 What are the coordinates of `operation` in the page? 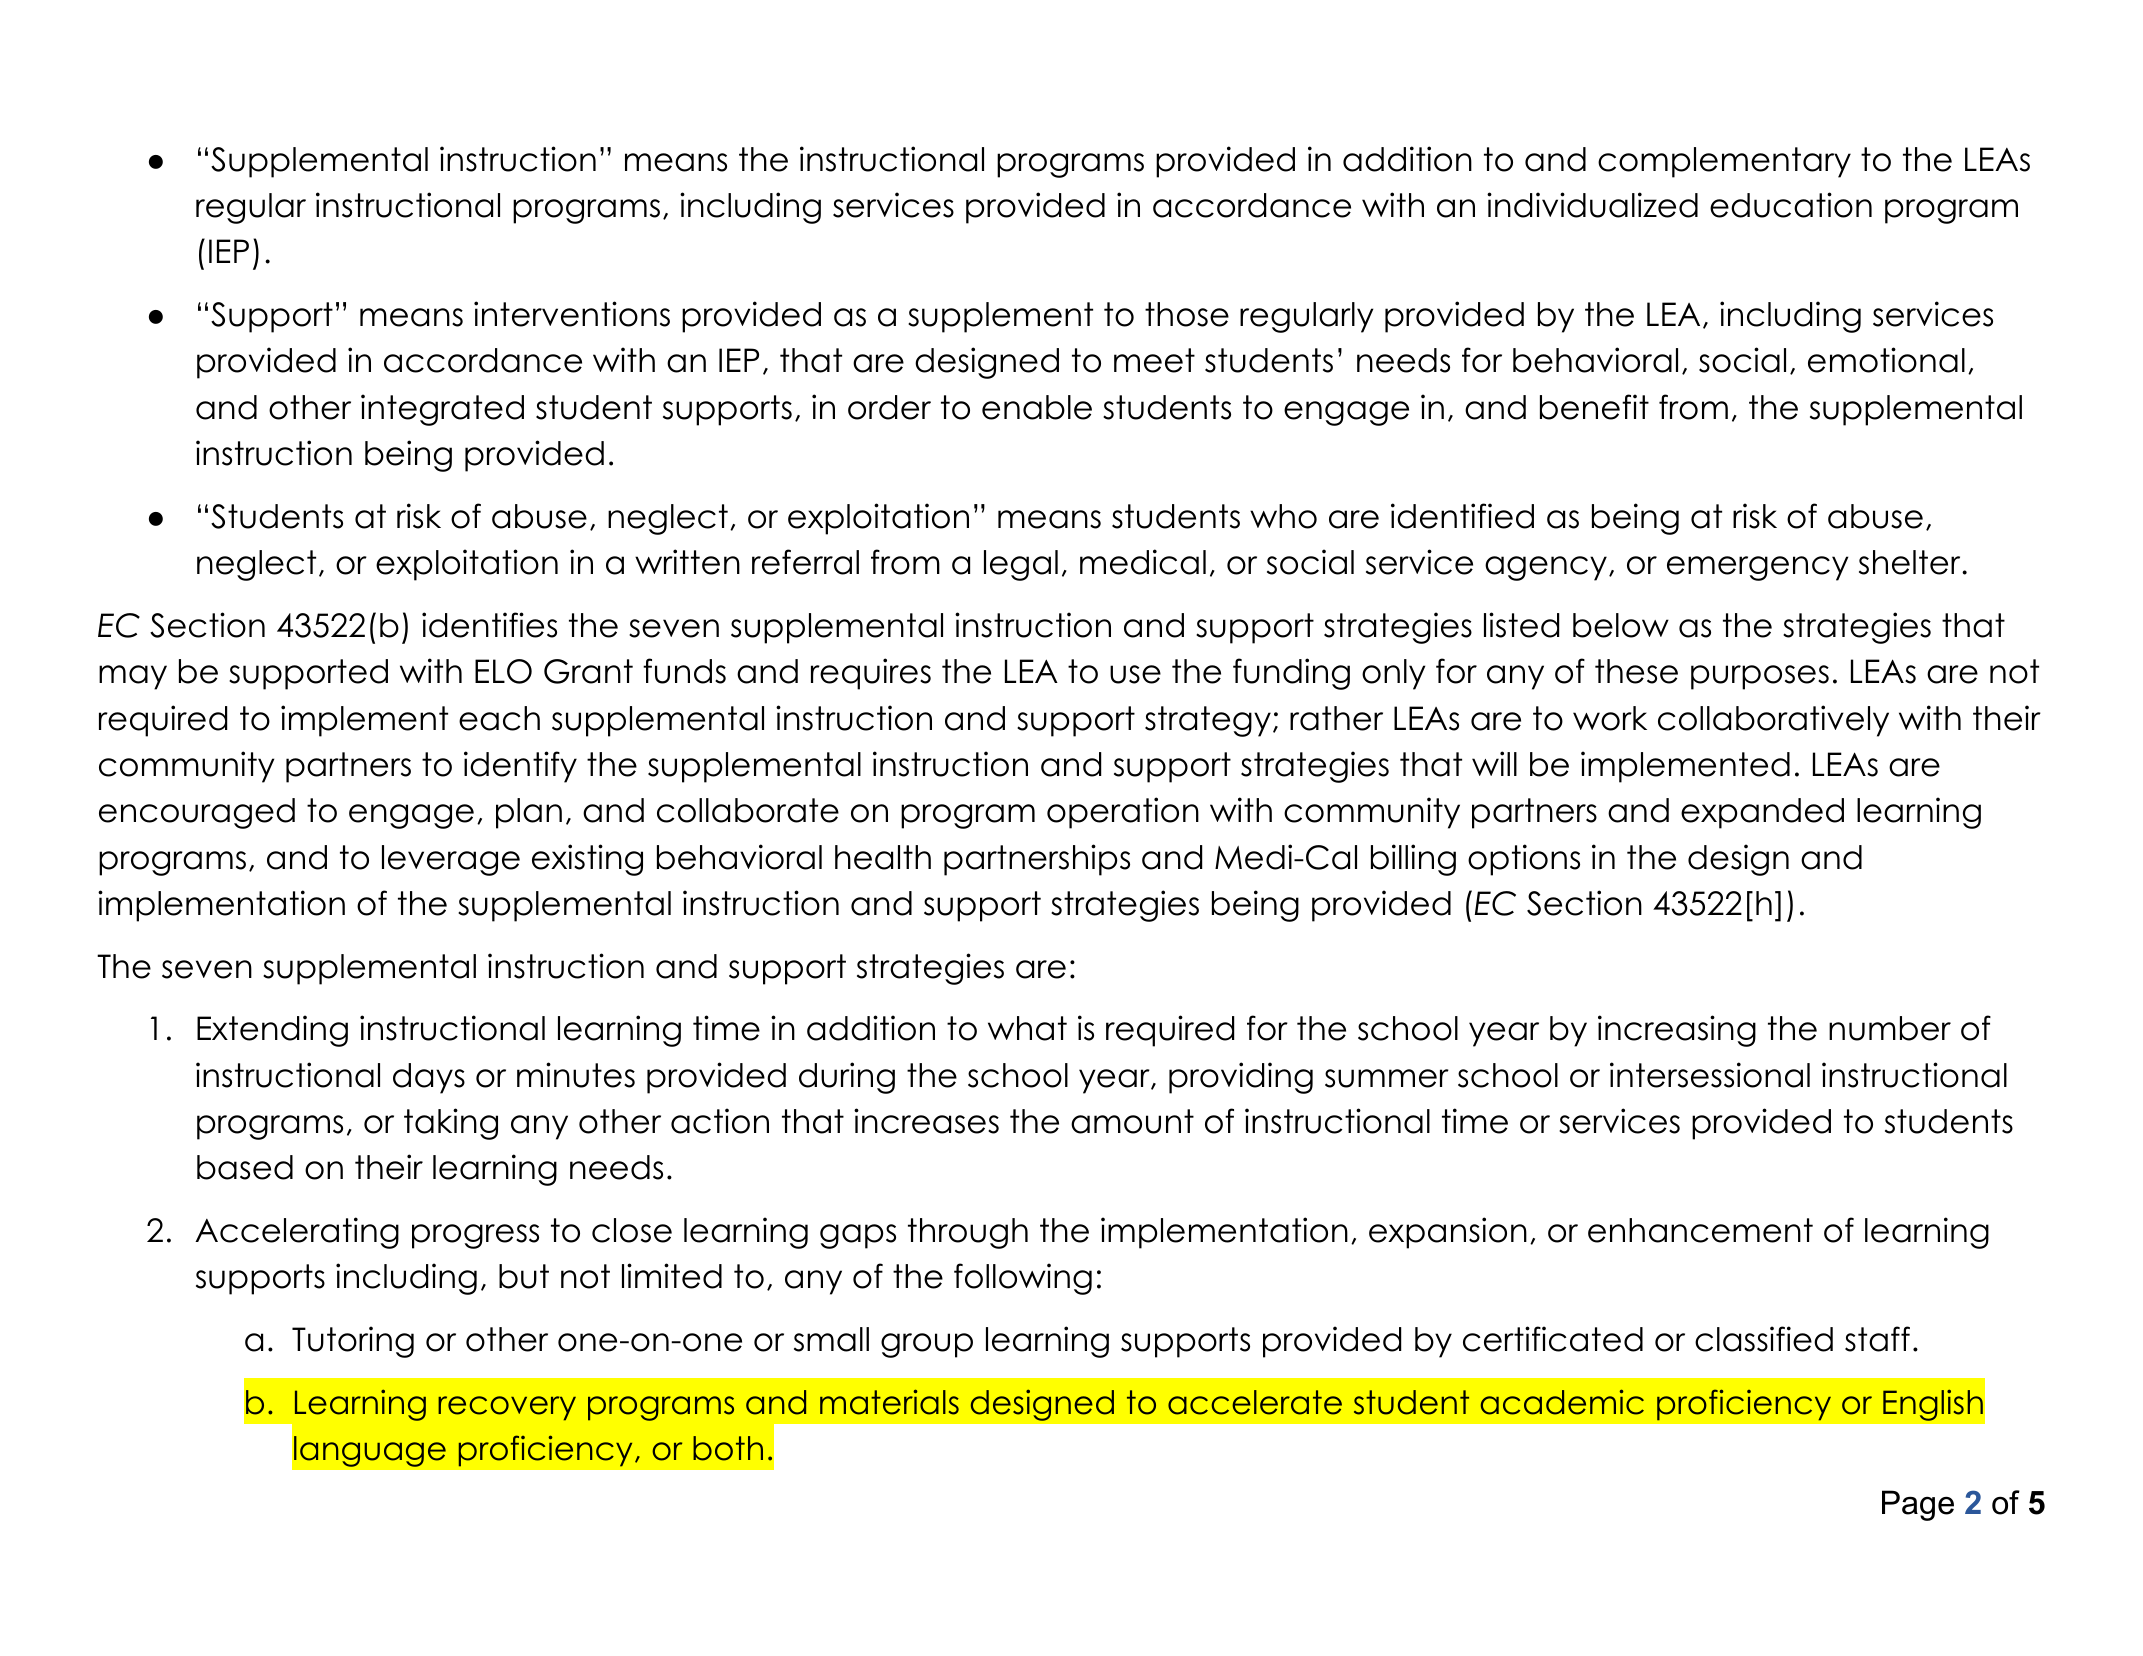 It's located at (1123, 813).
